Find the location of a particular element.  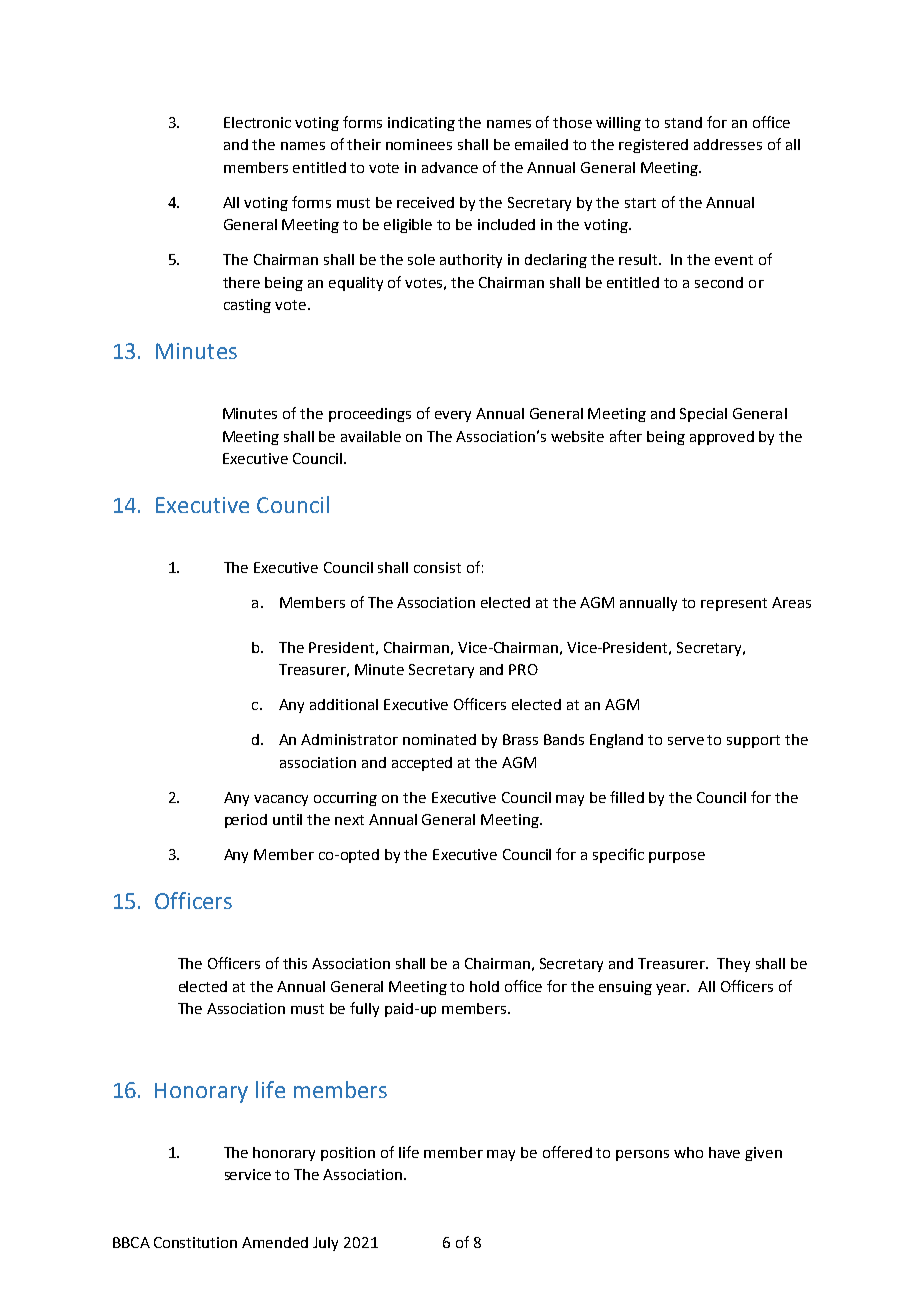

accepted is located at coordinates (422, 764).
